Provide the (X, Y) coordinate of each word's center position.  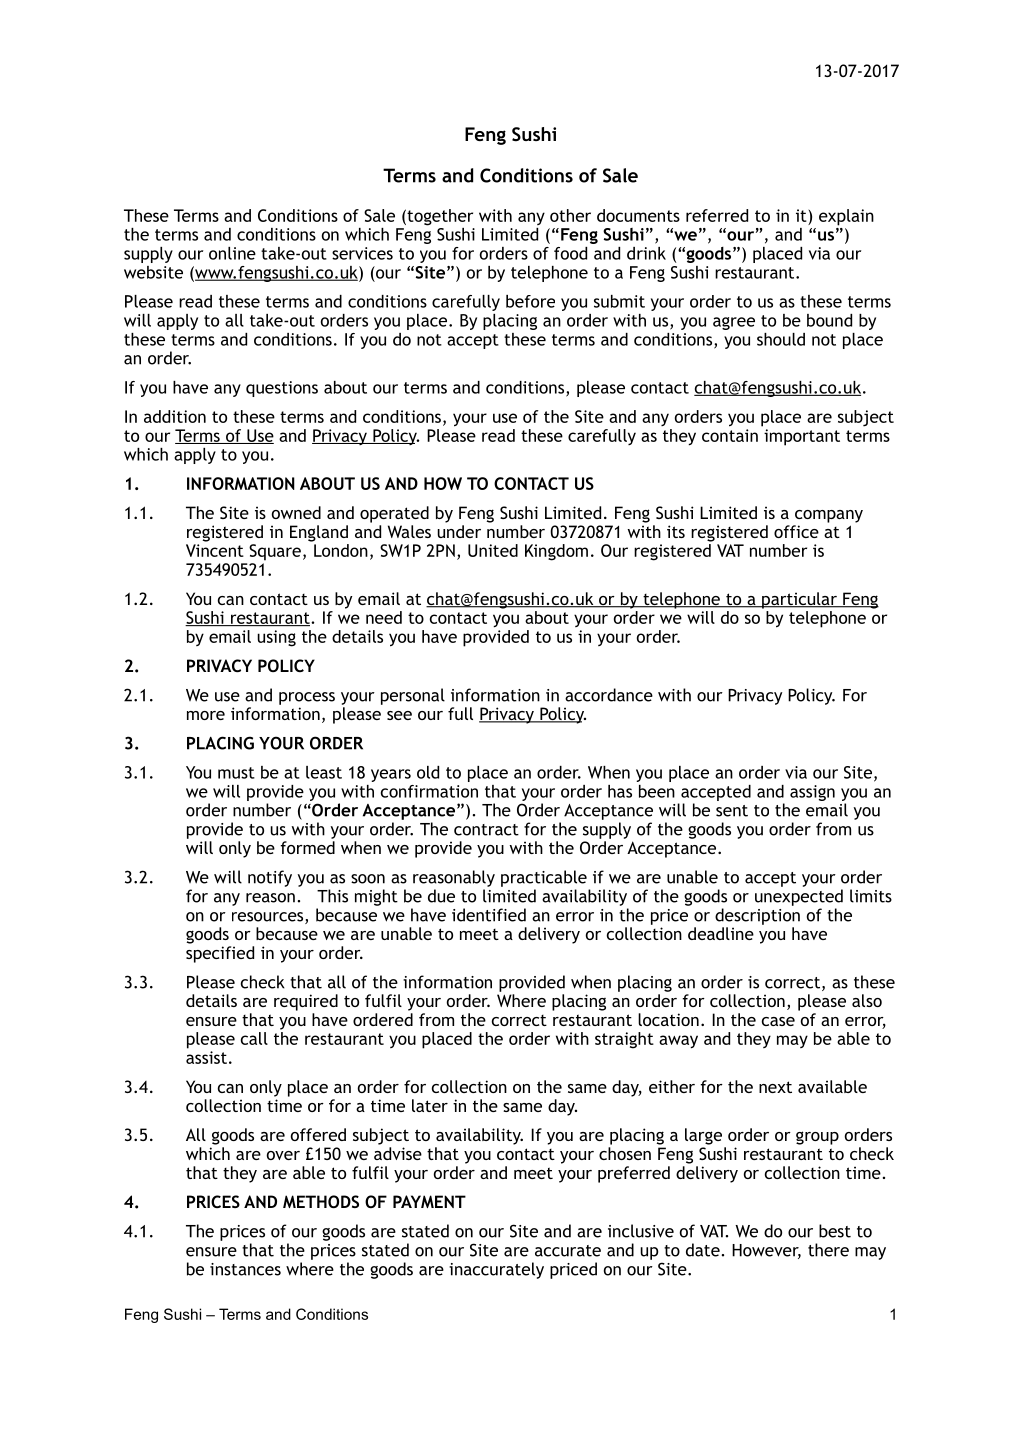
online (232, 253)
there (828, 1250)
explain (846, 217)
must (236, 773)
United (493, 550)
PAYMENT (429, 1201)
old (428, 772)
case (778, 1021)
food (570, 253)
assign (812, 793)
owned (296, 512)
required (306, 1002)
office (796, 531)
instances (245, 1269)
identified (489, 915)
